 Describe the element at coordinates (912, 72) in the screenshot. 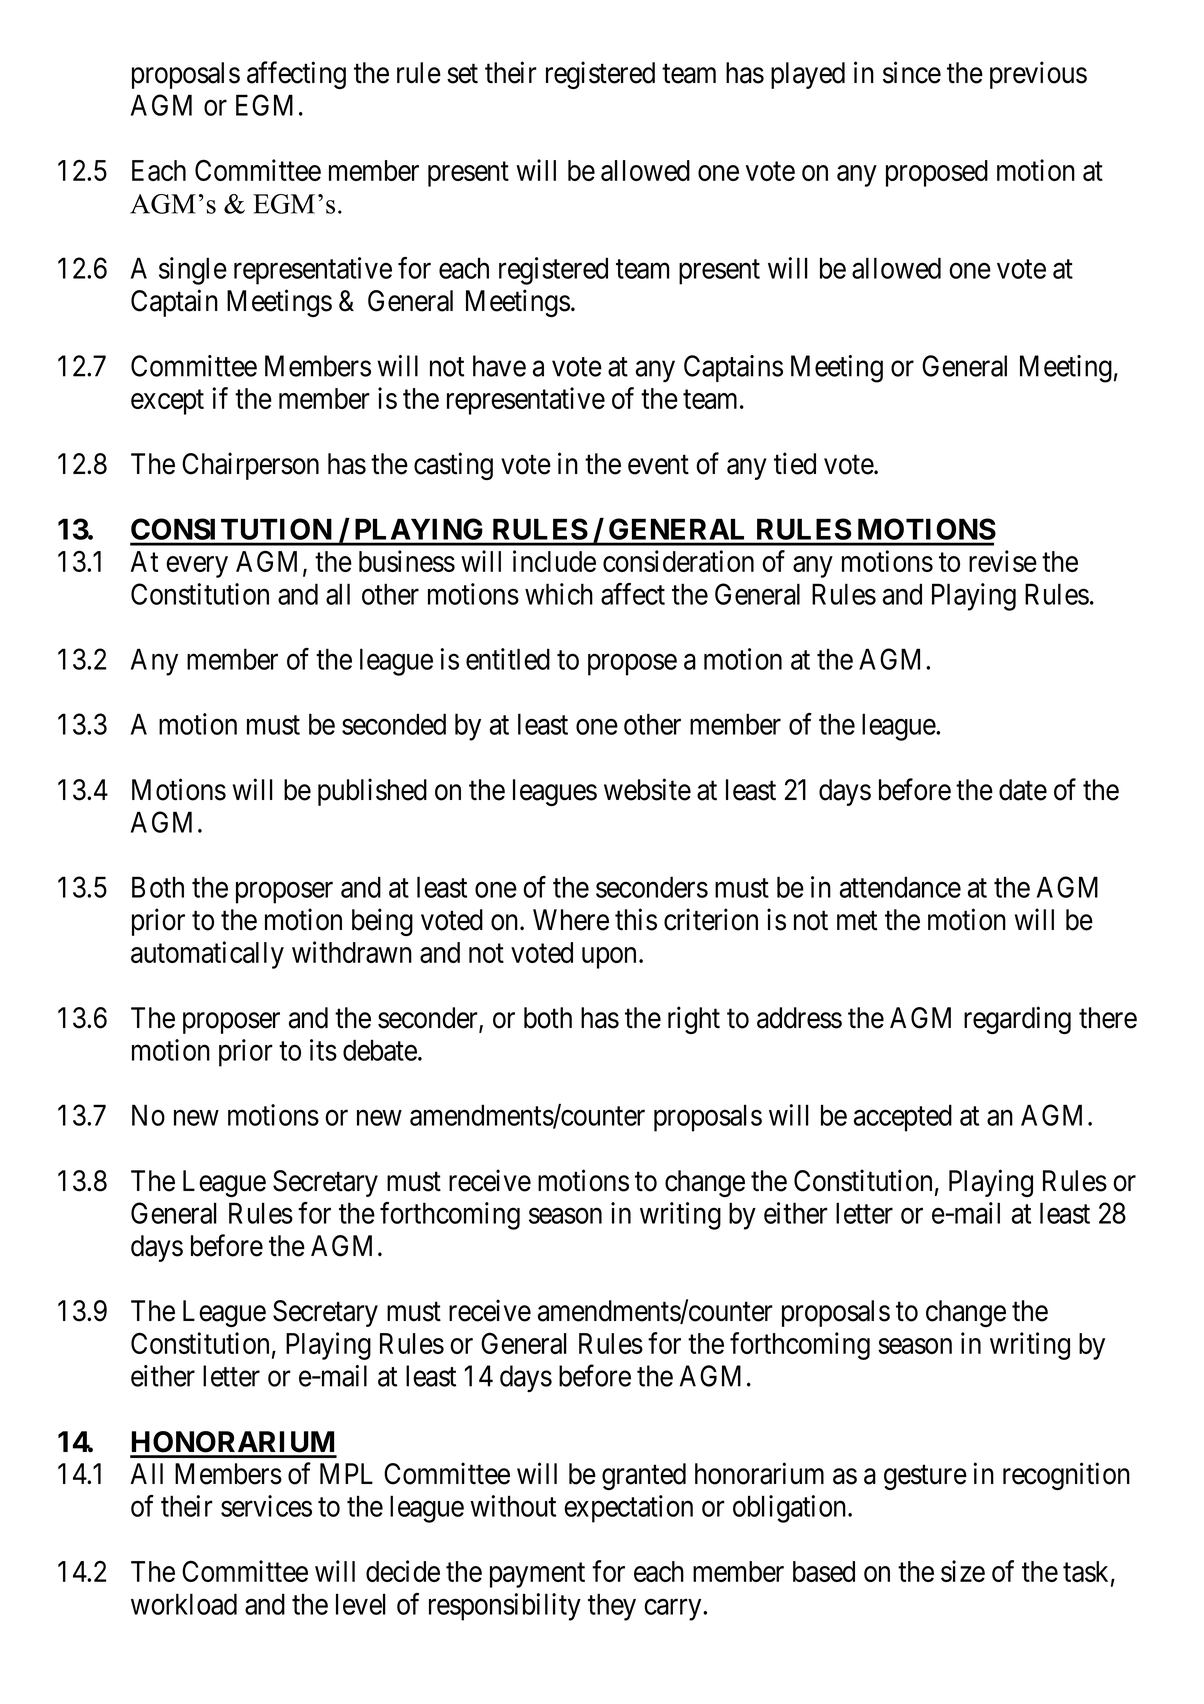

I see `since` at that location.
